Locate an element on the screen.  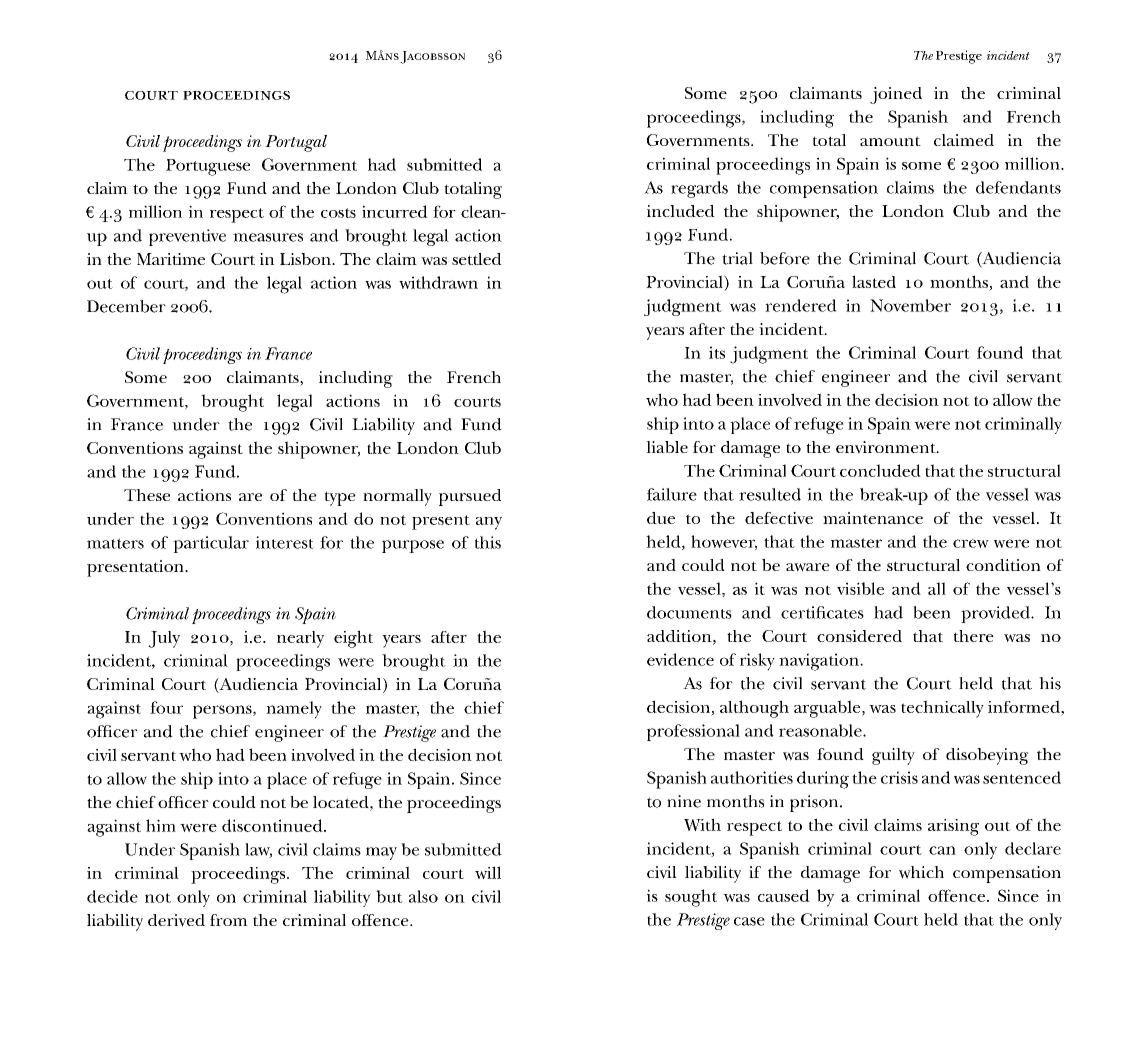
technically is located at coordinates (942, 709).
